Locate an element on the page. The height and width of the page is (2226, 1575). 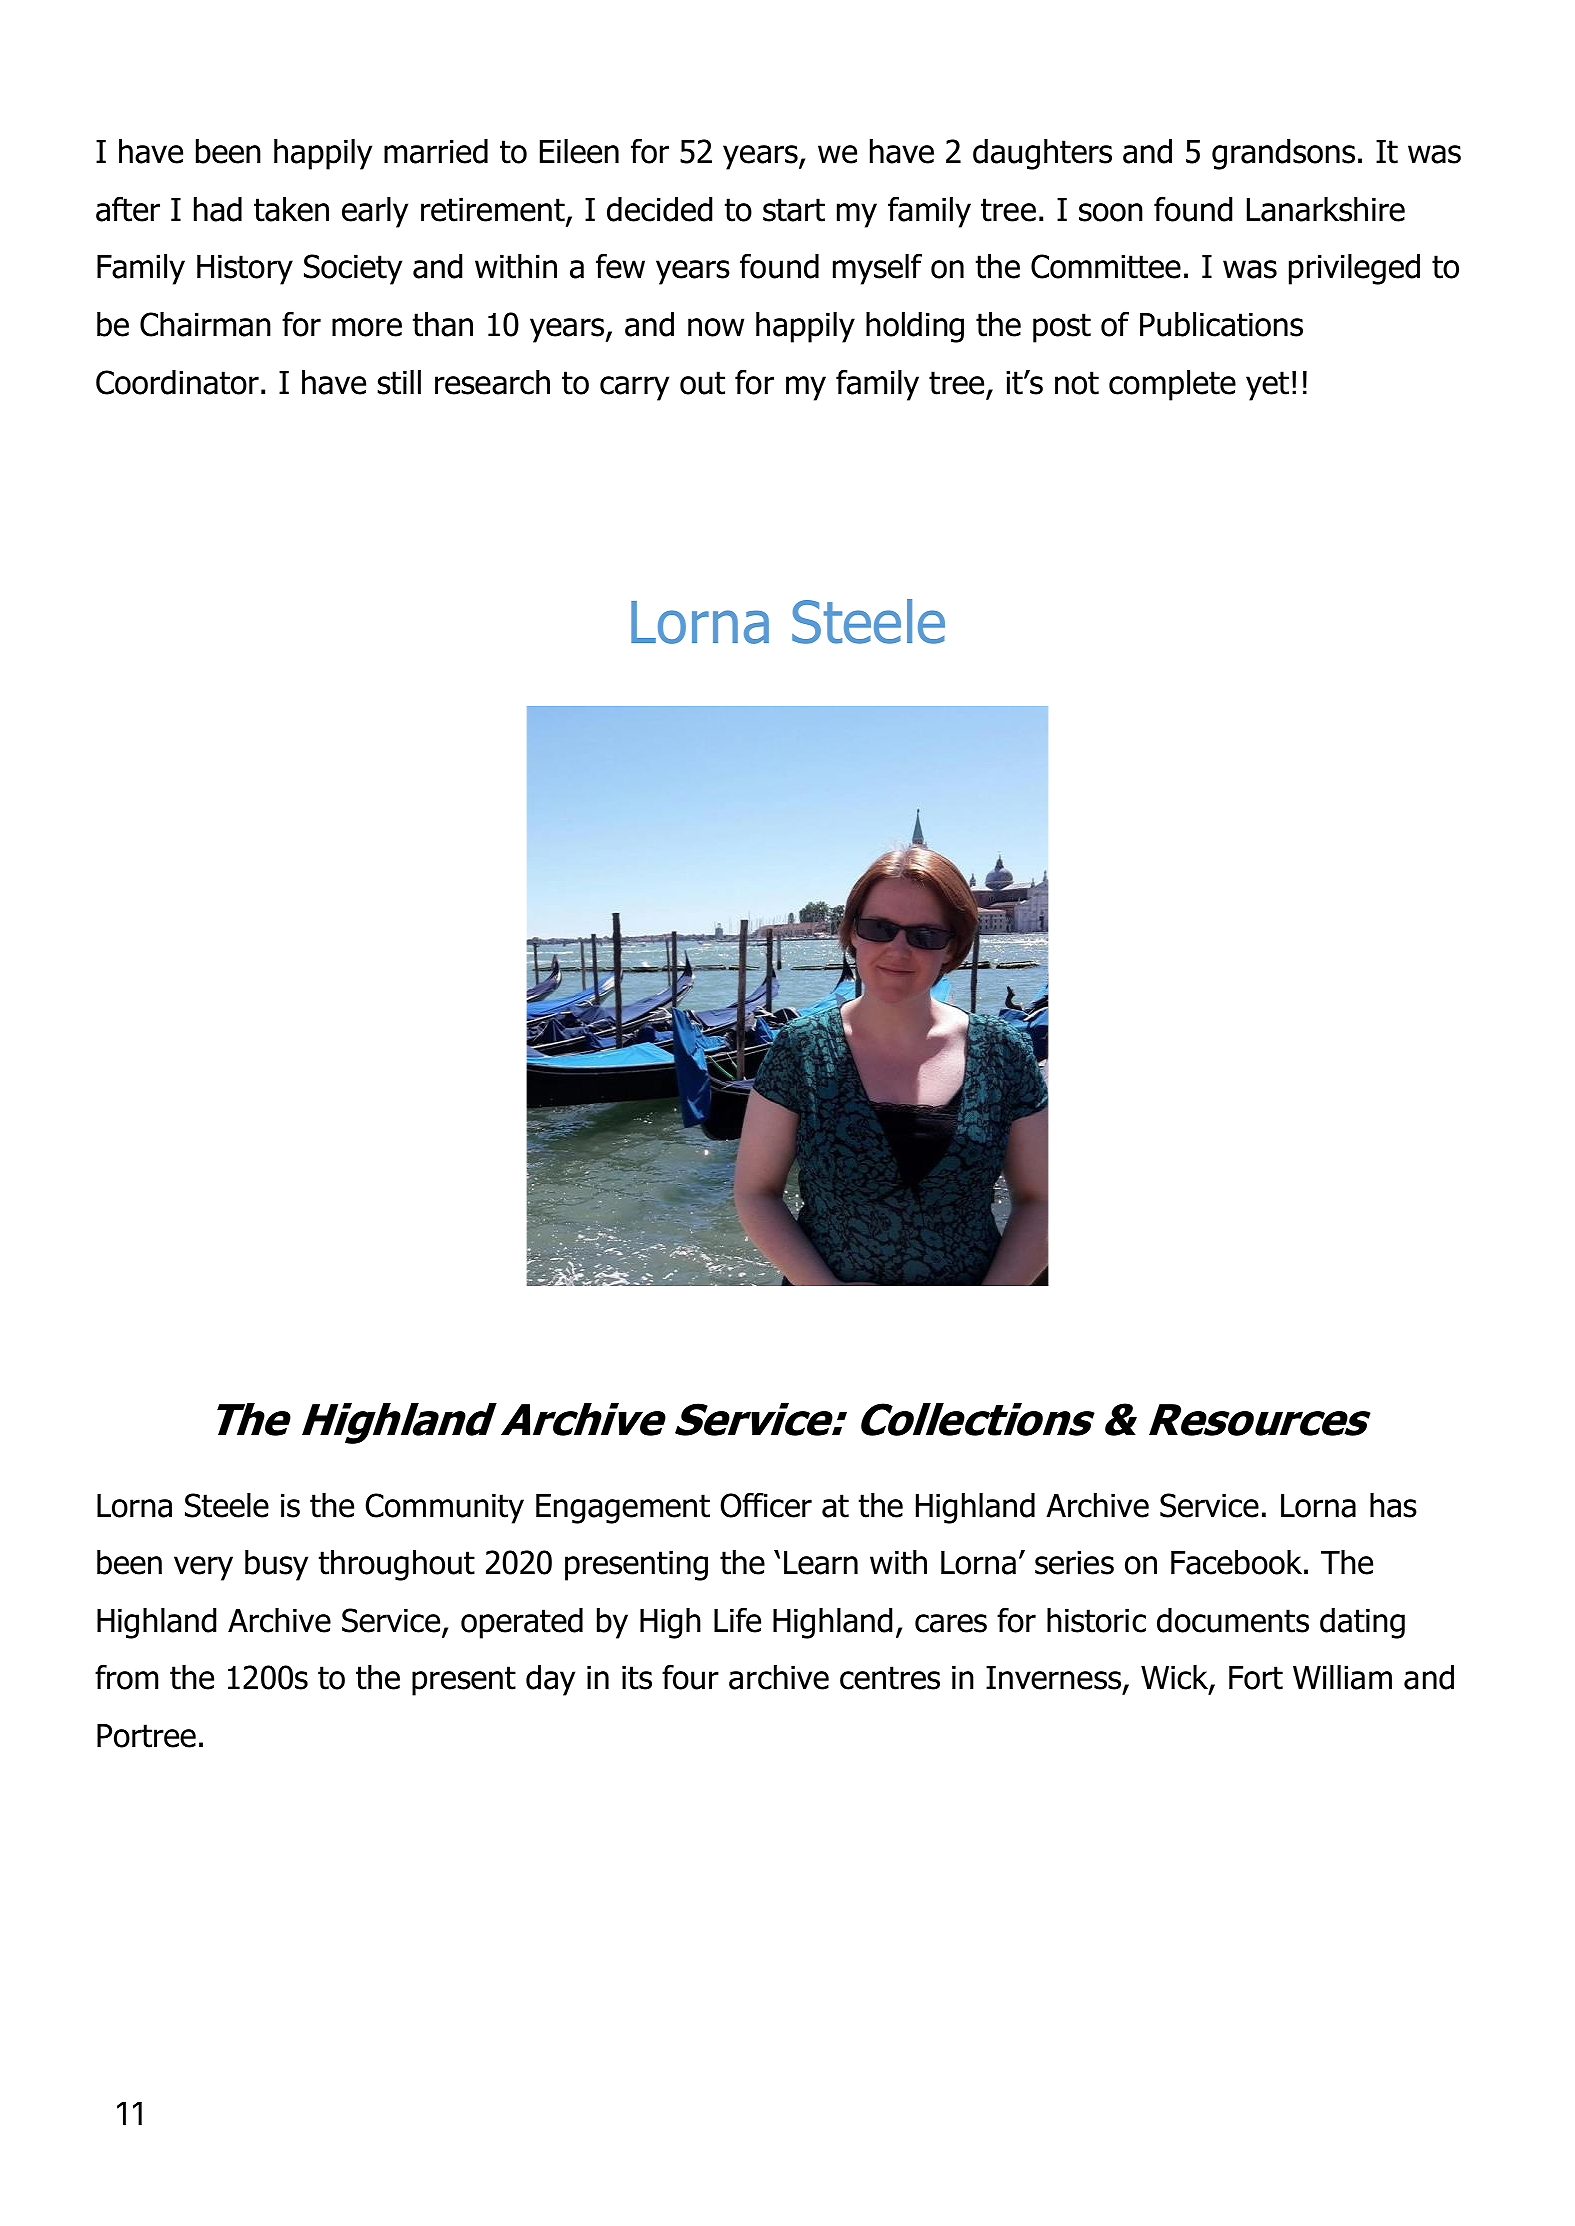
Coordinator is located at coordinates (177, 382).
